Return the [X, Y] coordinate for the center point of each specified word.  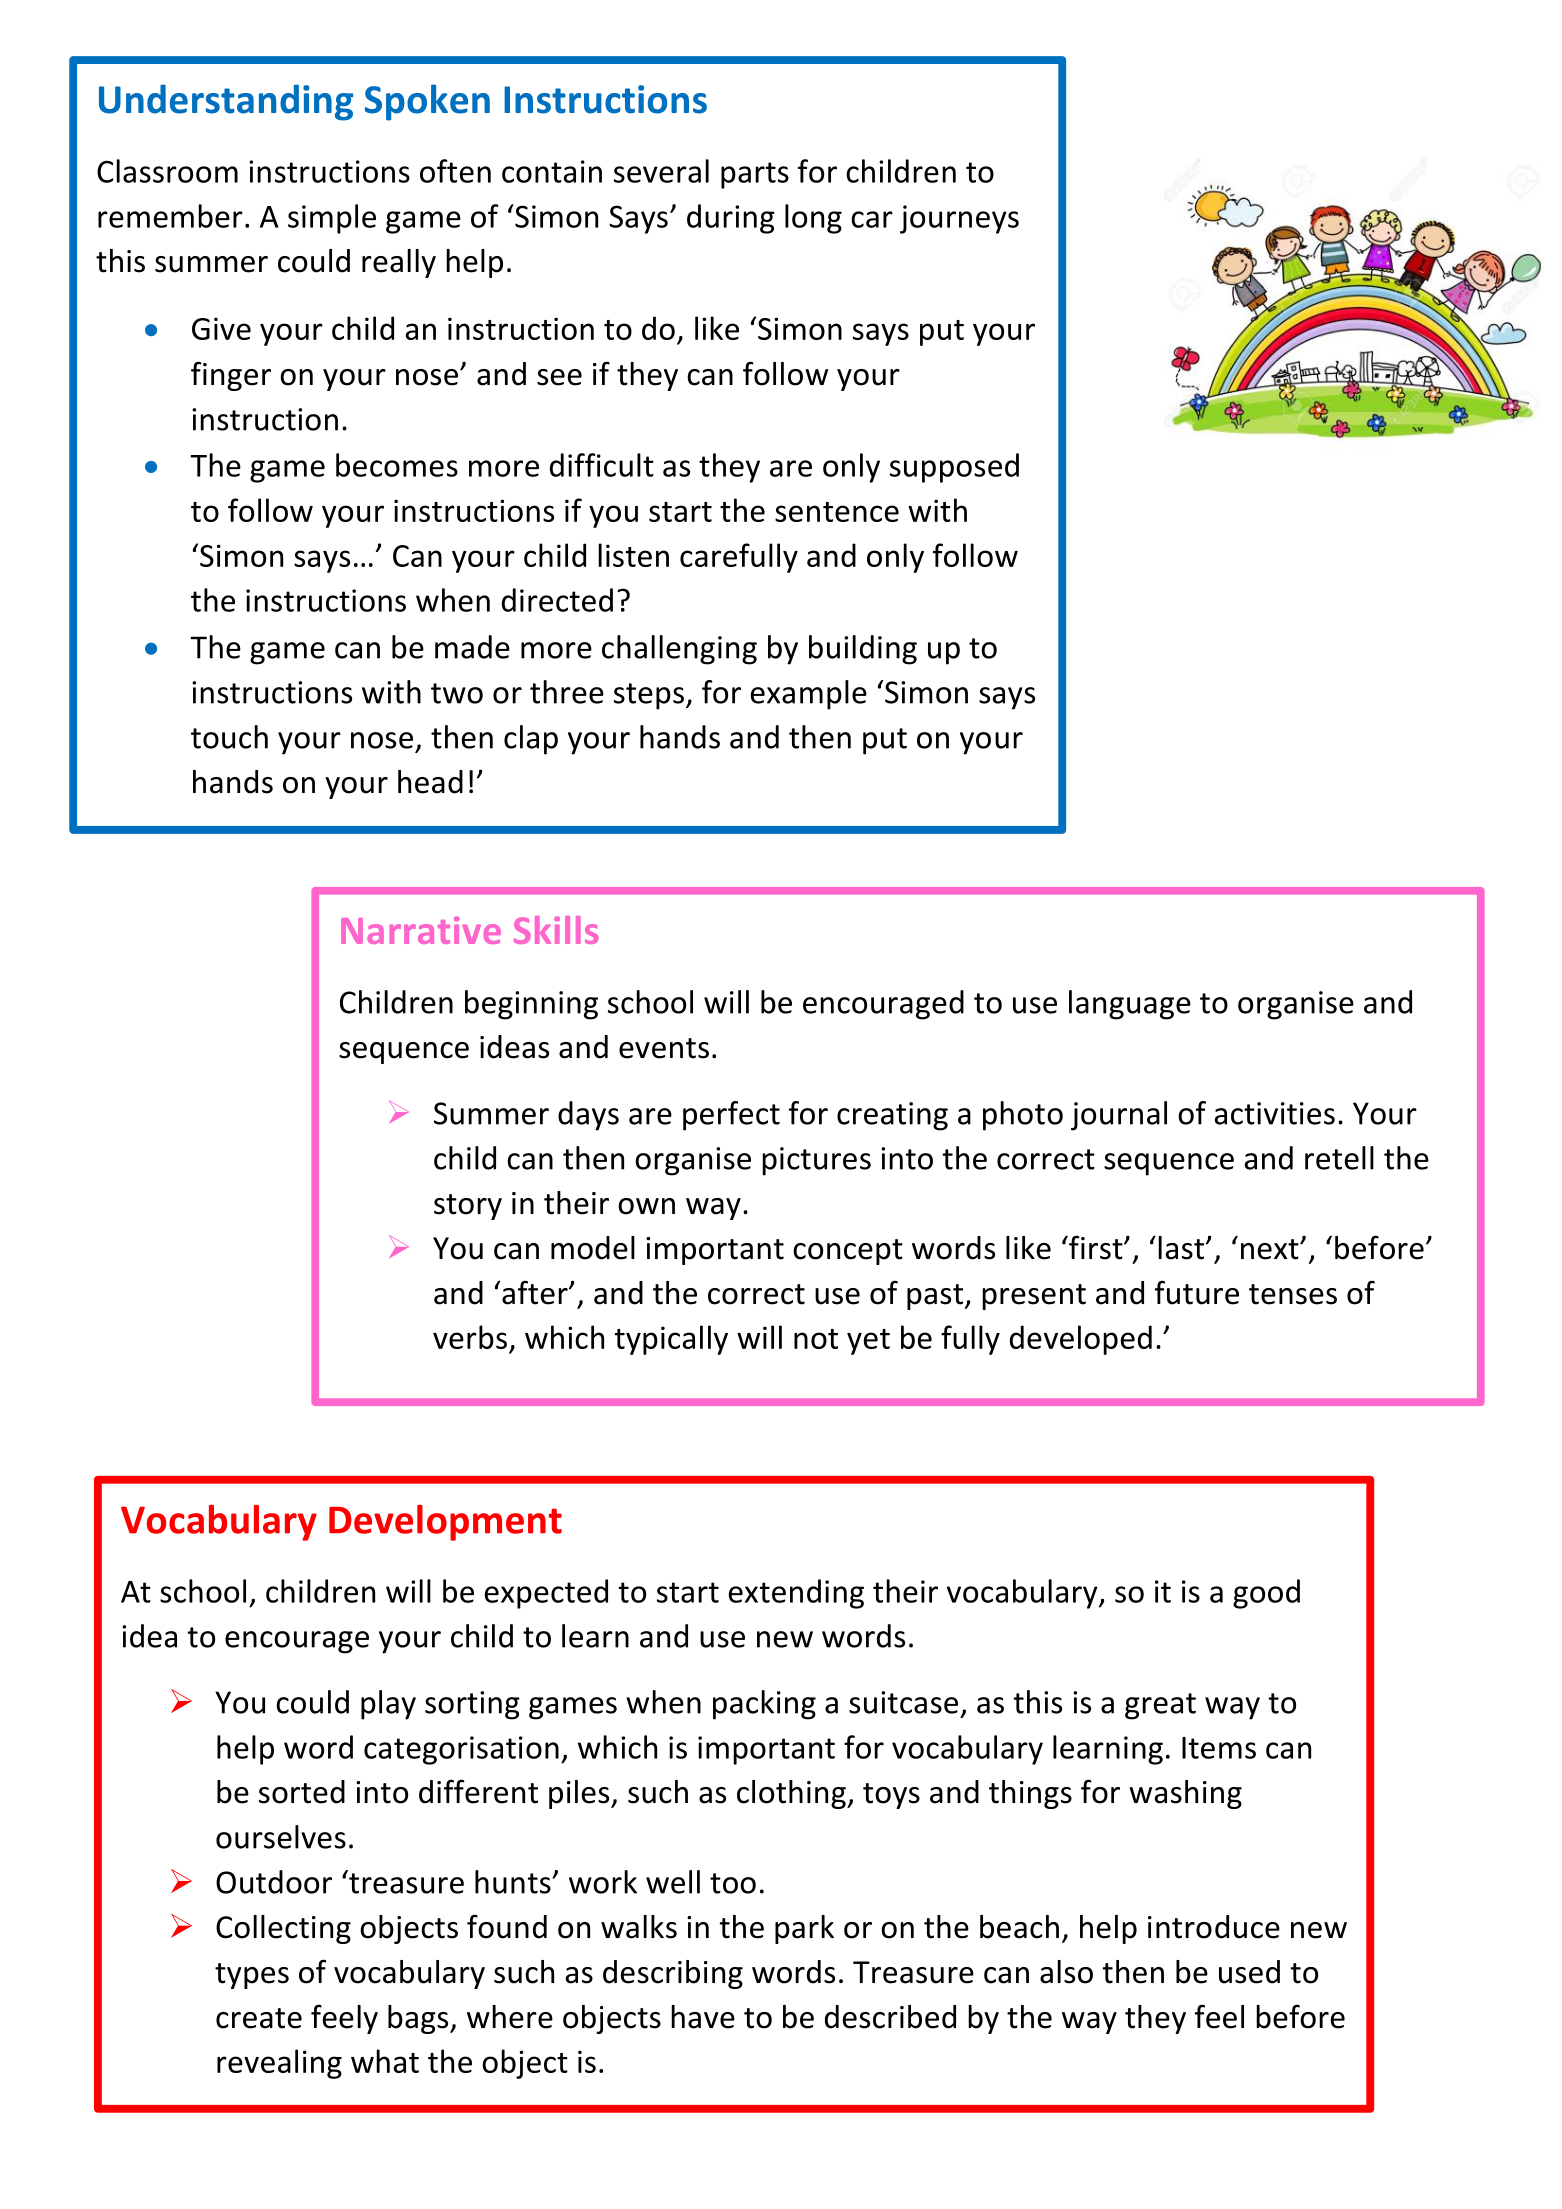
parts [755, 175]
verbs [470, 1337]
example [809, 695]
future [1197, 1292]
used [1249, 1972]
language [1130, 1005]
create [259, 2018]
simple [332, 219]
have [703, 2017]
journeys [959, 219]
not [816, 1339]
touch [229, 737]
